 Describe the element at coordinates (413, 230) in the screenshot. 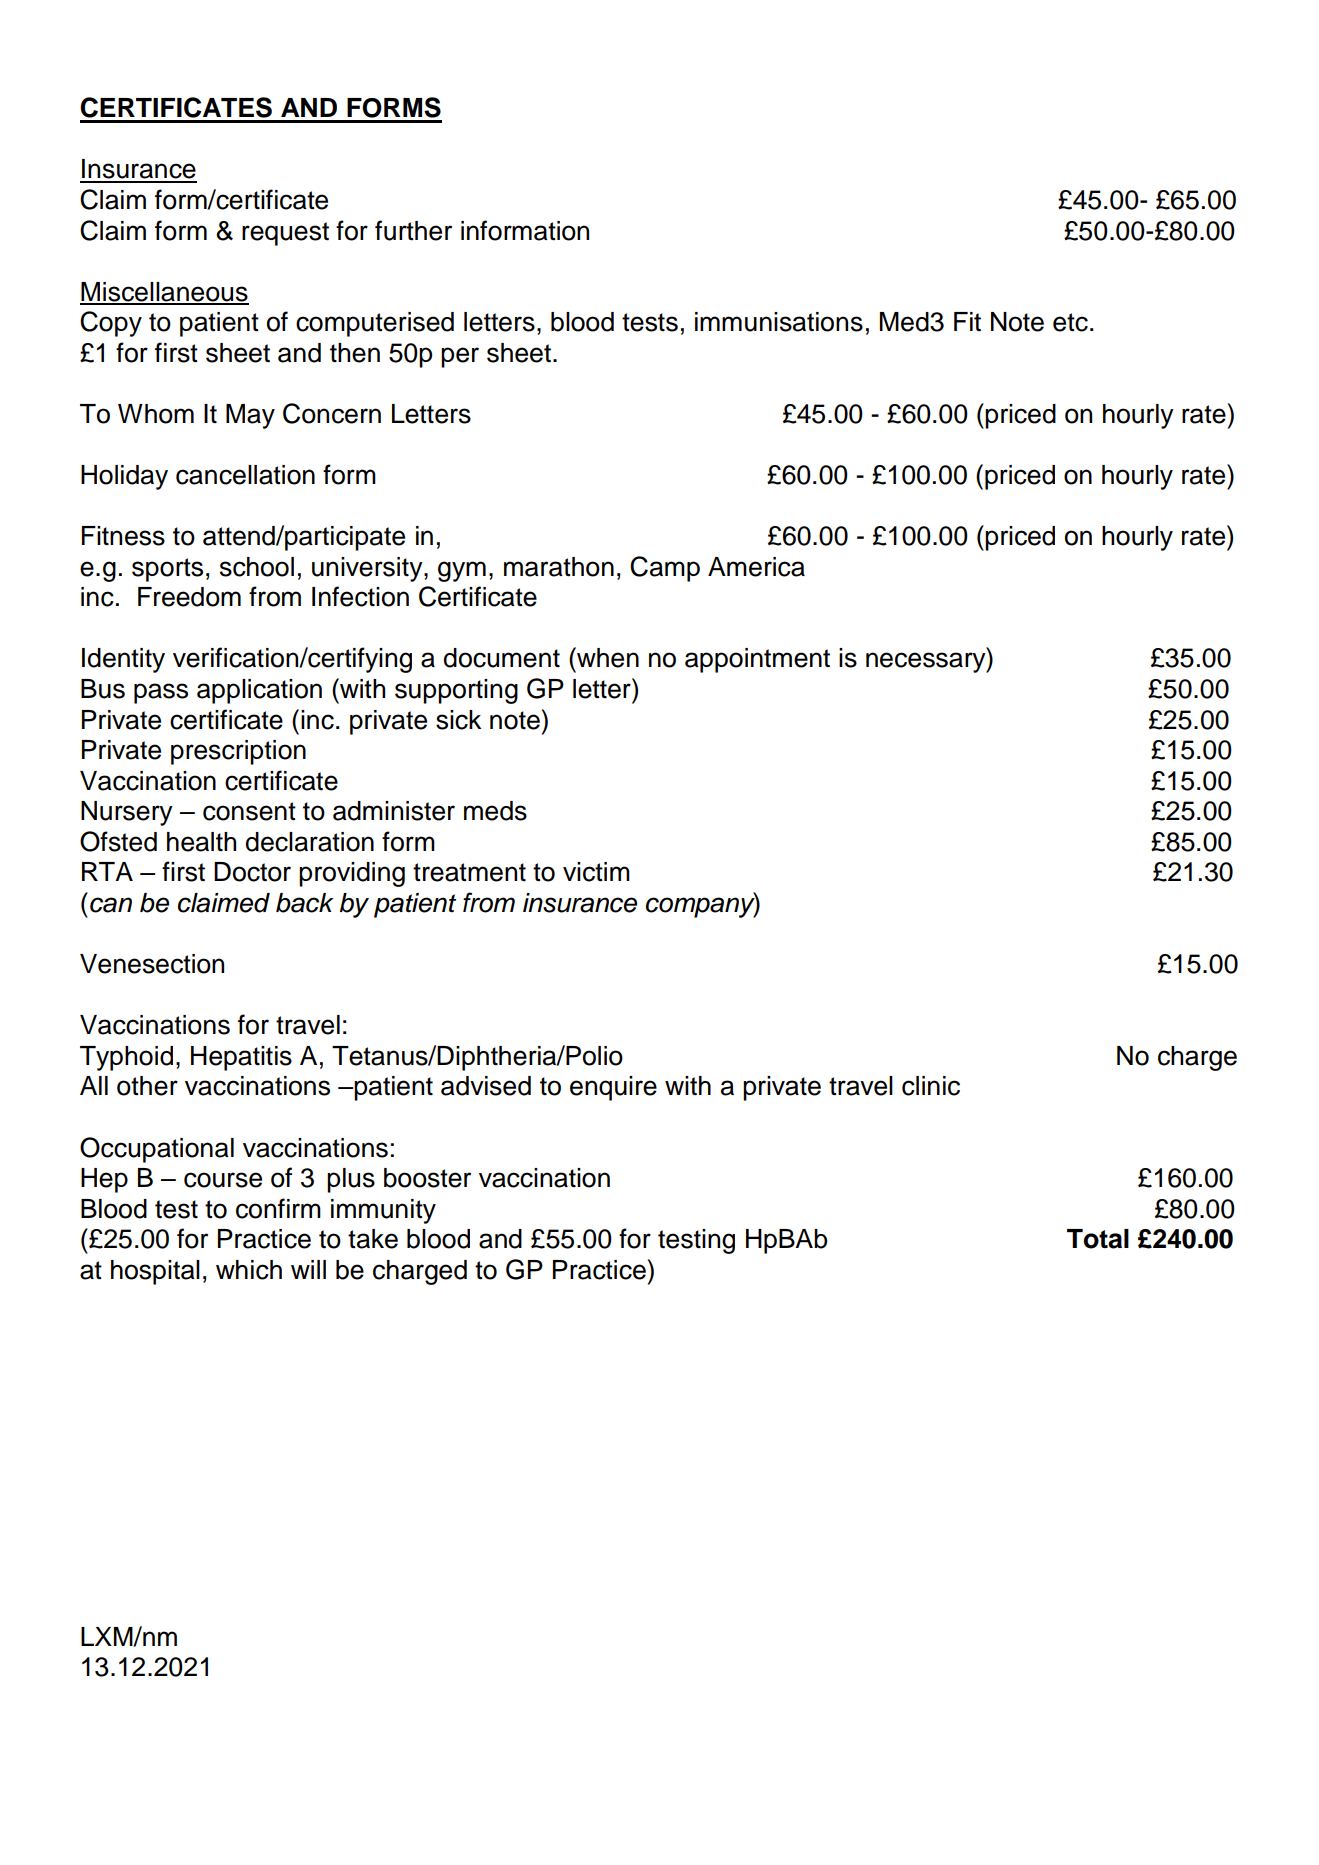

I see `further` at that location.
